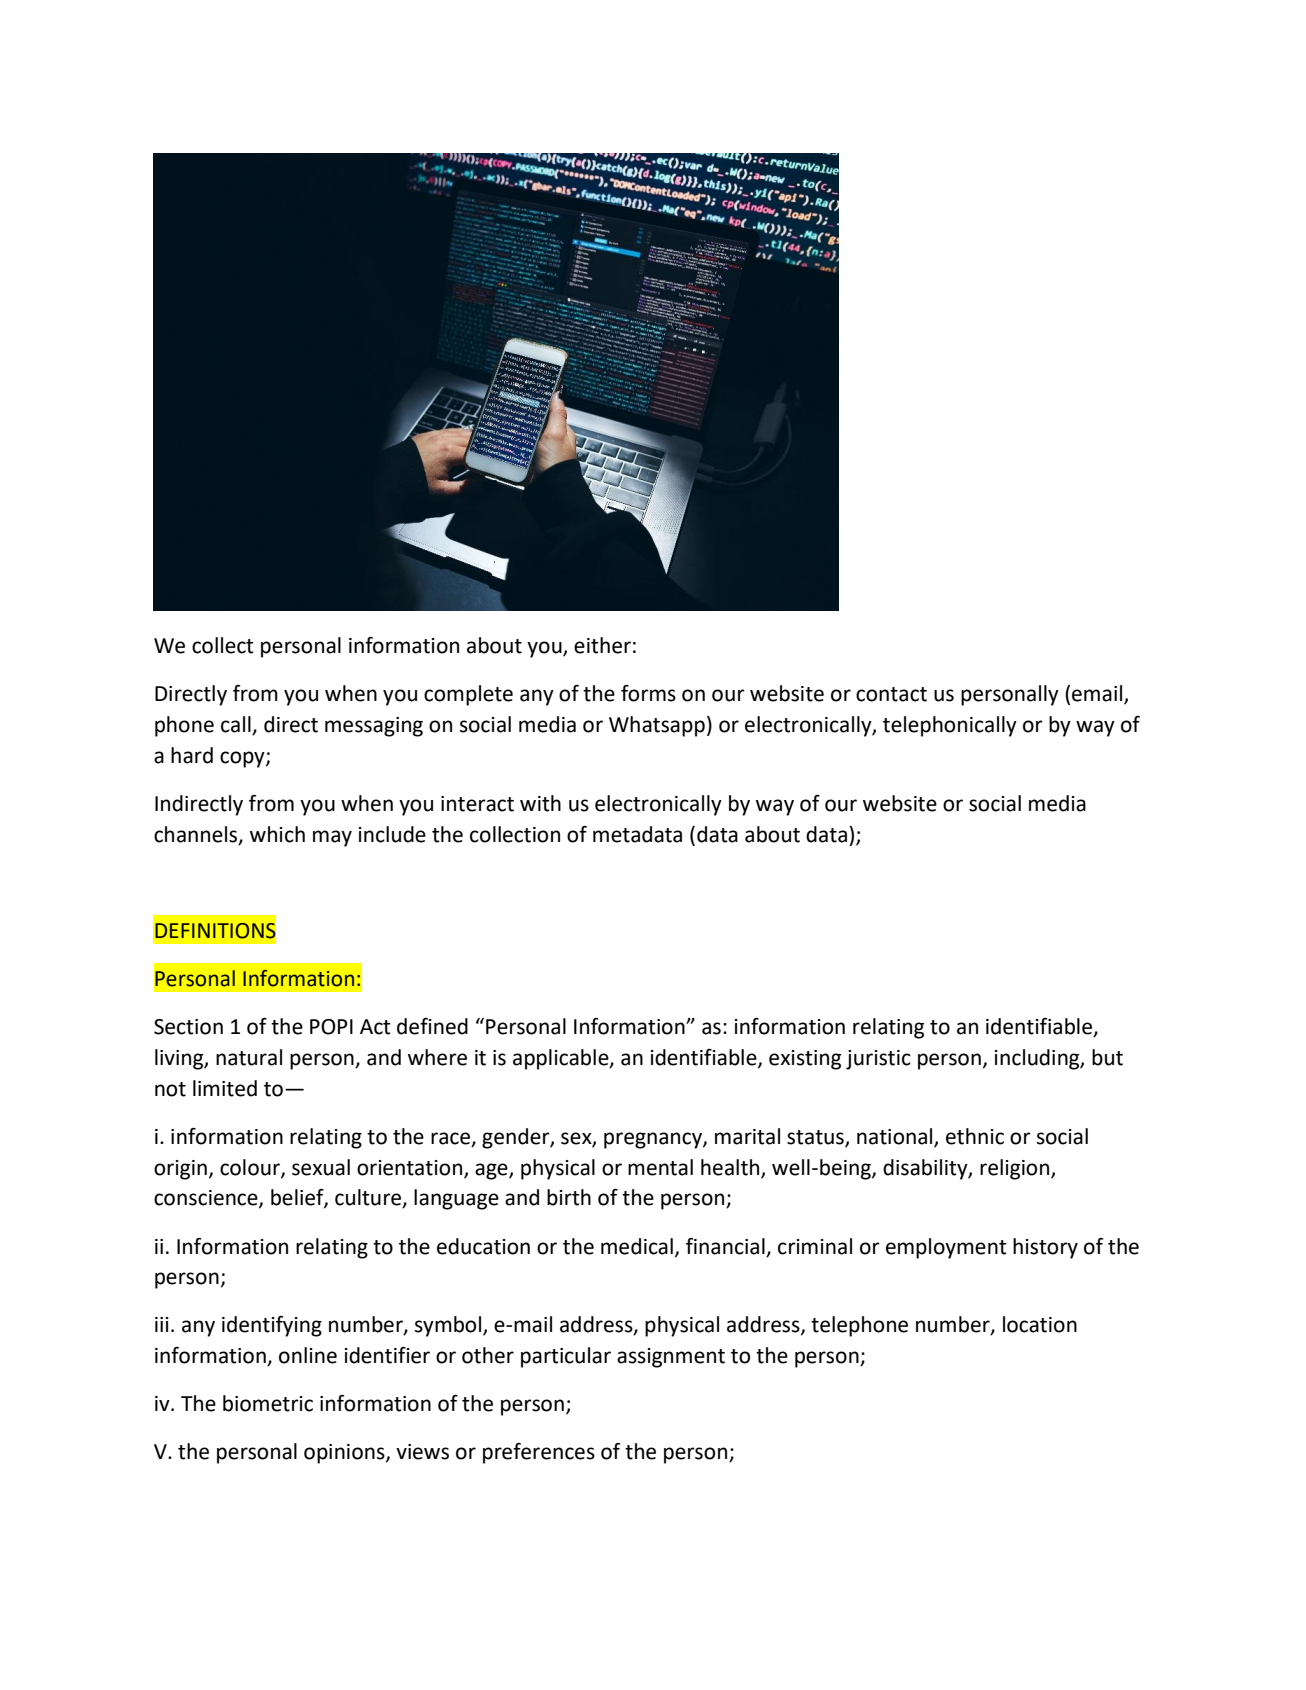 This screenshot has height=1690, width=1306. What do you see at coordinates (268, 1403) in the screenshot?
I see `biometric` at bounding box center [268, 1403].
